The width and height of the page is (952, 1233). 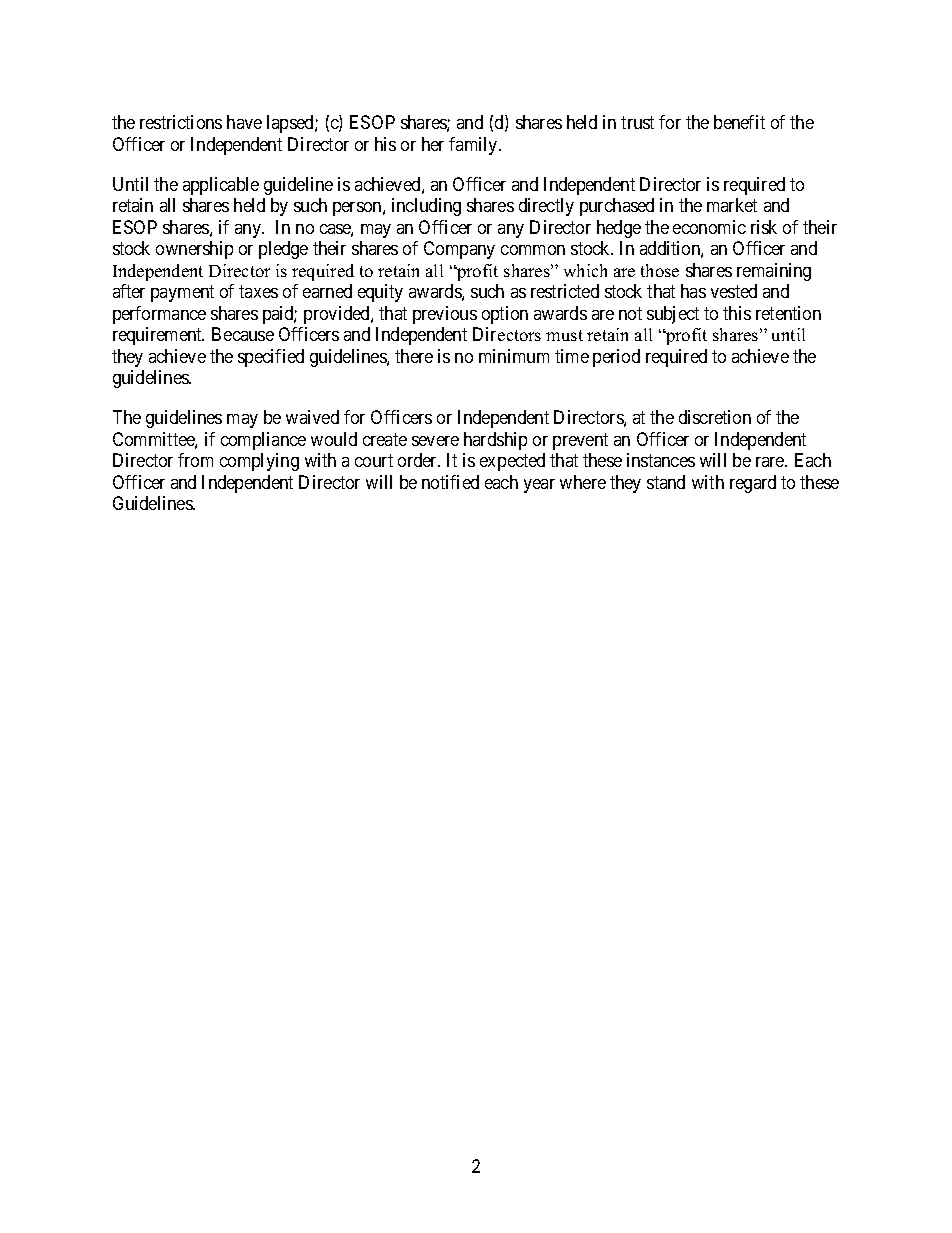 I want to click on family, so click(x=474, y=146).
